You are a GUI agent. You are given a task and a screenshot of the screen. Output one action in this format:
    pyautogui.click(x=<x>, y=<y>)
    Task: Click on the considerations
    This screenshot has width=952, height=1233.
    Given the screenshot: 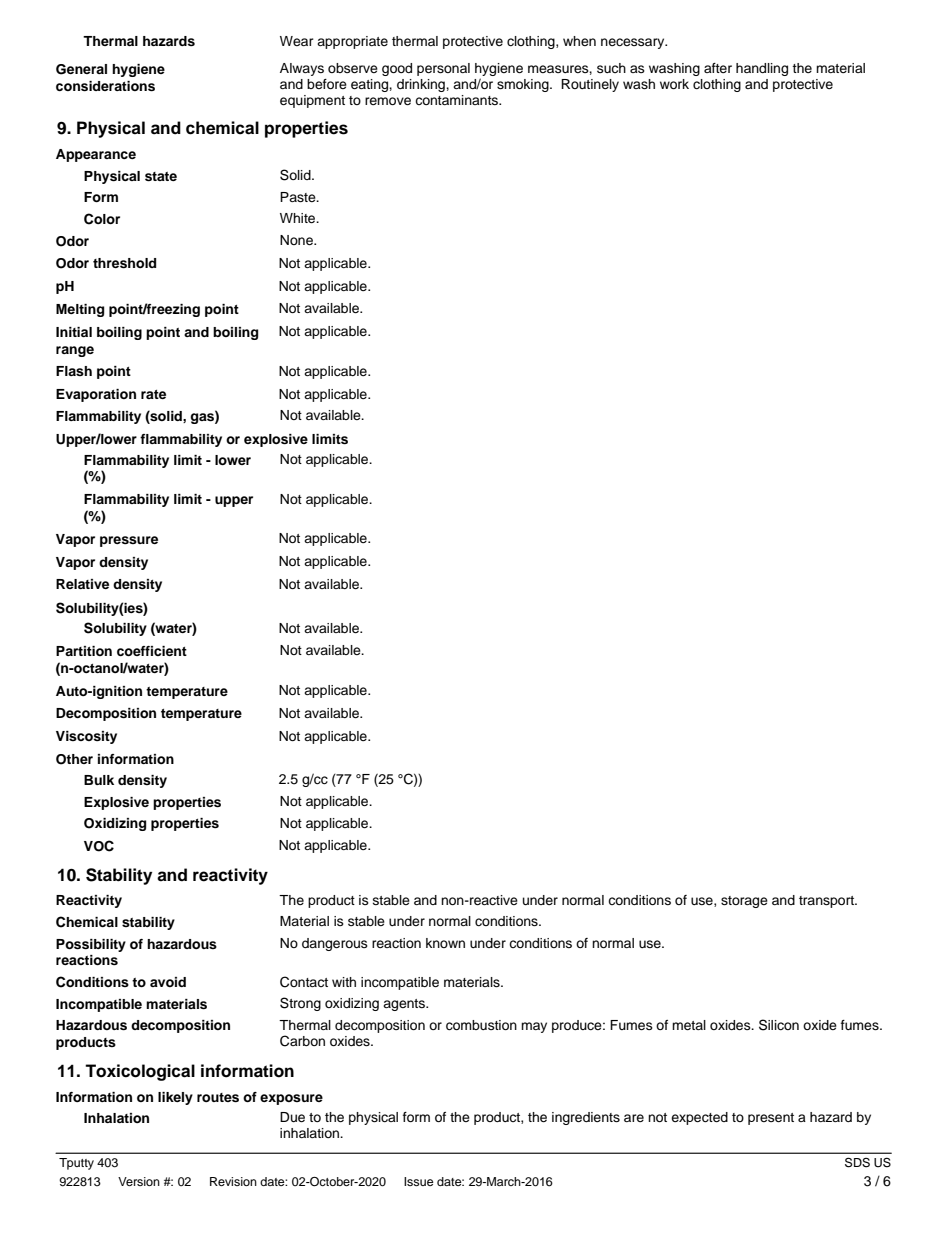 What is the action you would take?
    pyautogui.click(x=105, y=86)
